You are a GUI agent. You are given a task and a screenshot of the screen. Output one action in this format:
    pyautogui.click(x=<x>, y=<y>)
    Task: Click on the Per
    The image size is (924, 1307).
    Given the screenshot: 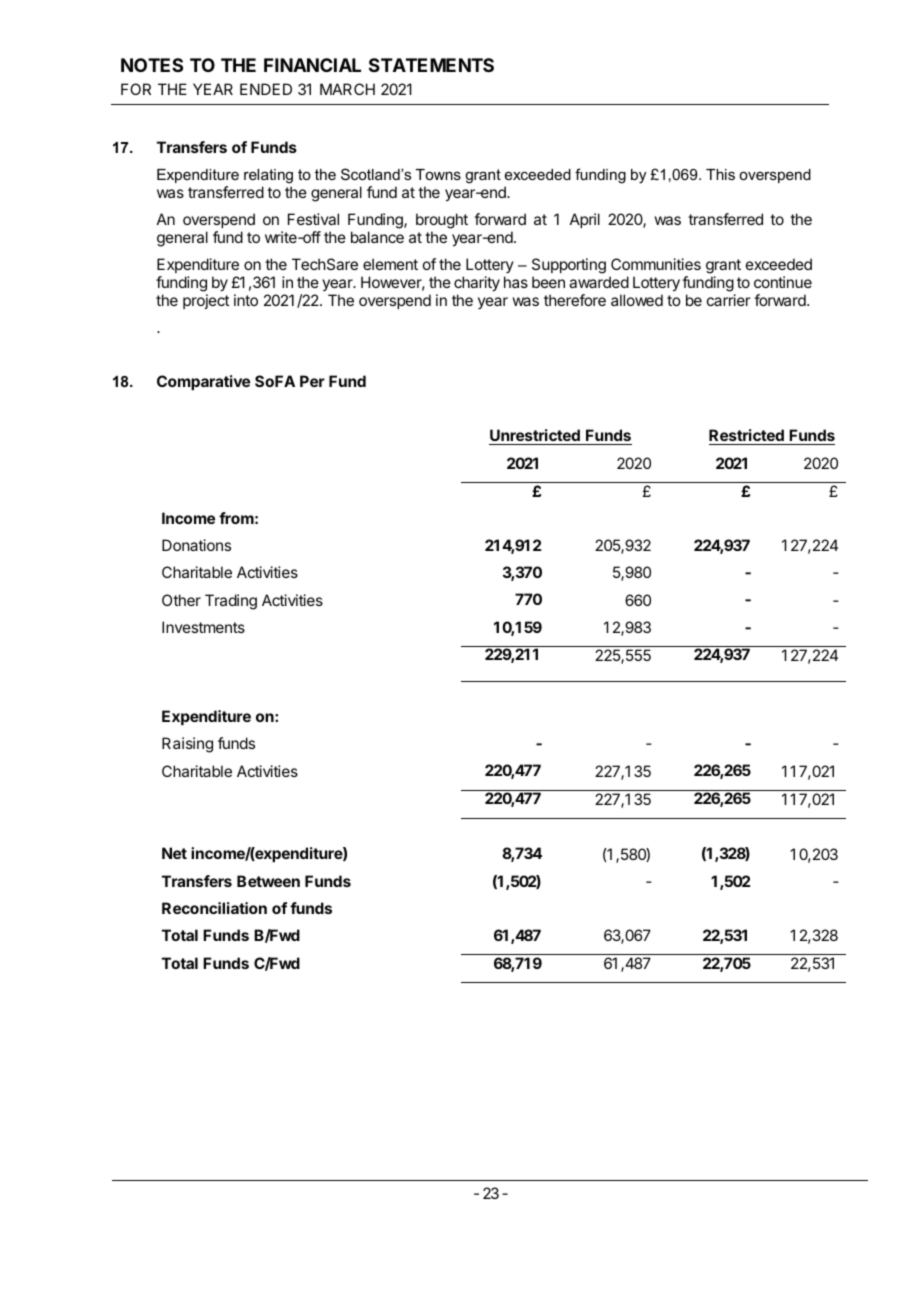 What is the action you would take?
    pyautogui.click(x=312, y=381)
